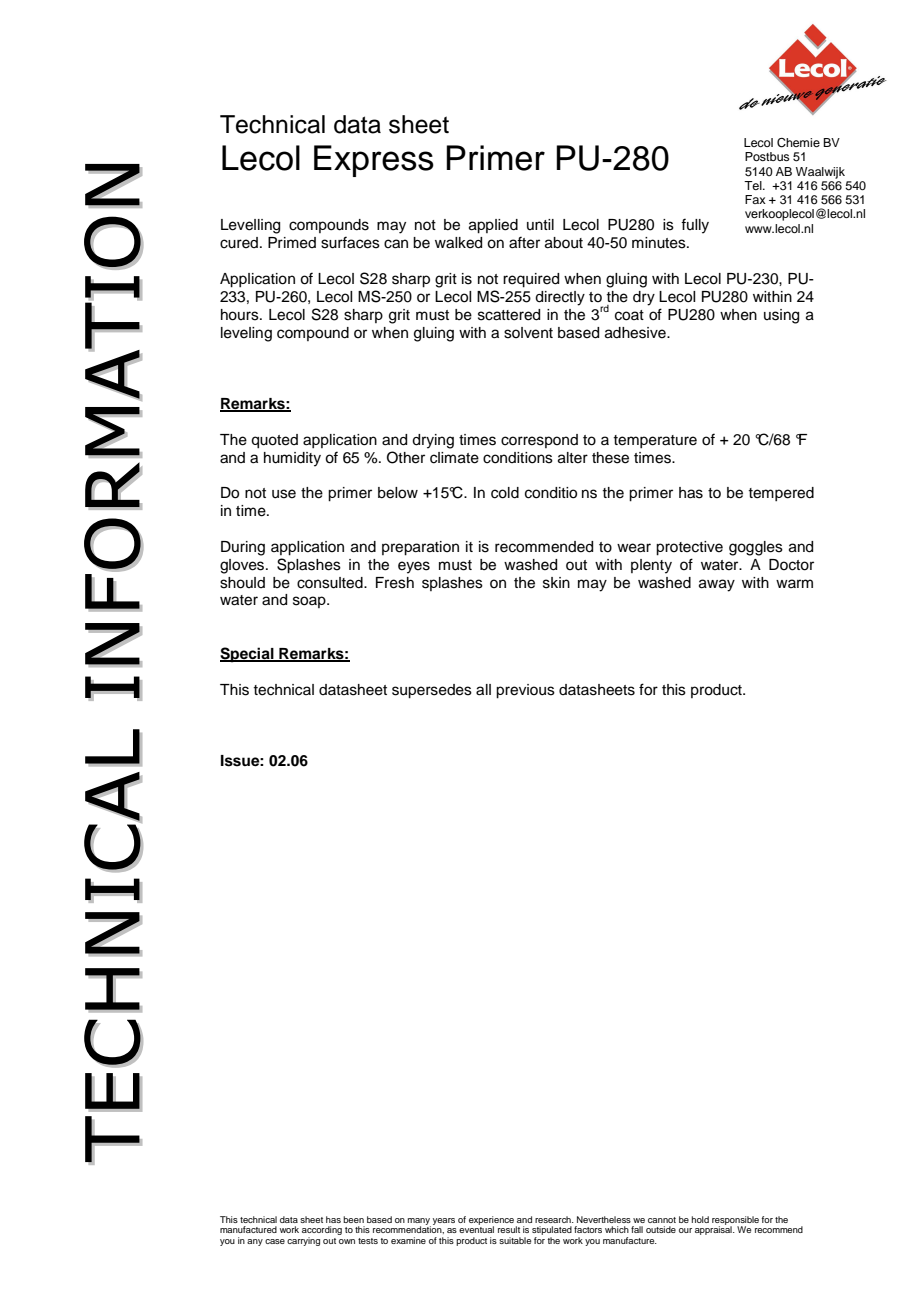 This document has width=924, height=1308. Describe the element at coordinates (689, 548) in the document. I see `protective` at that location.
